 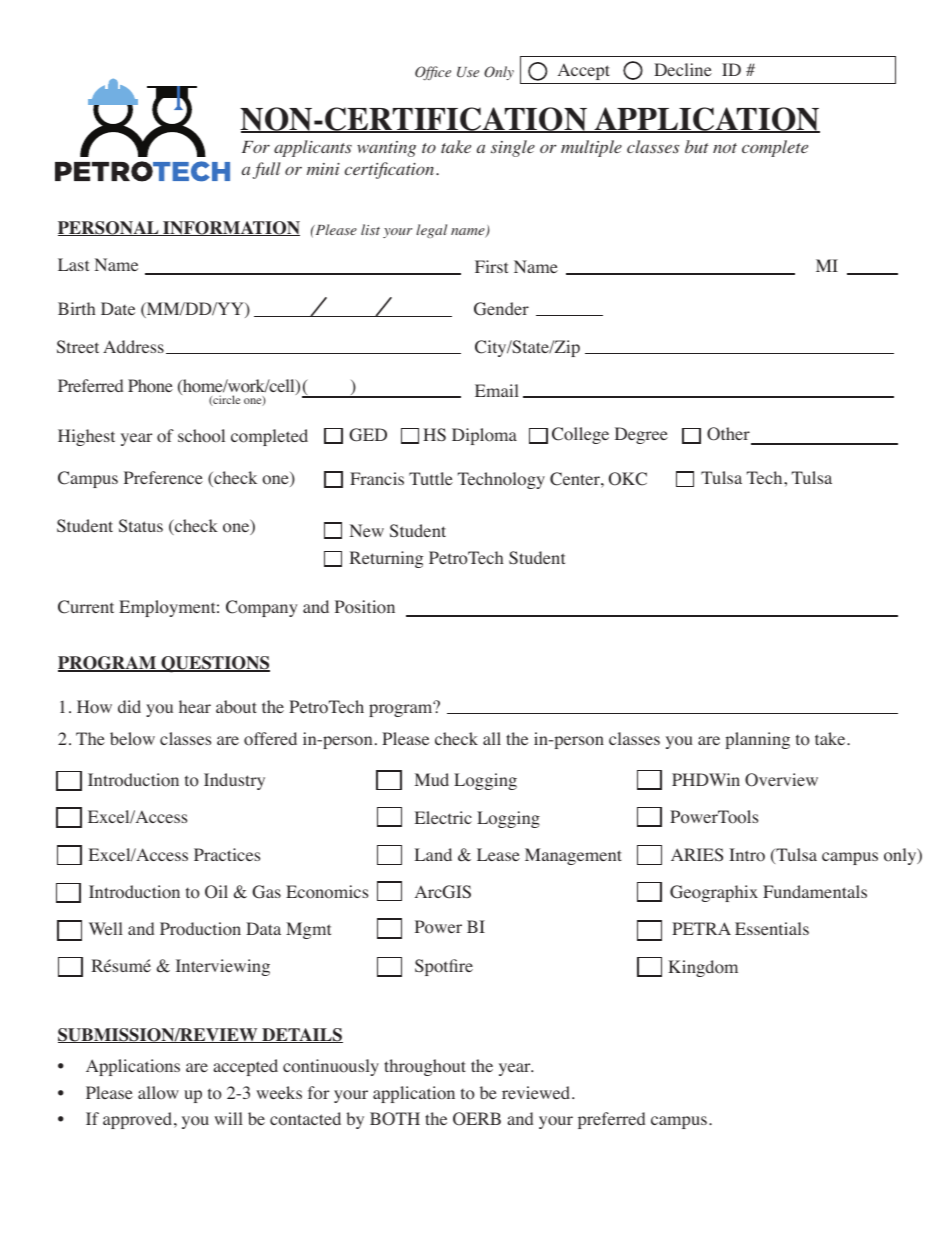 I want to click on throughout, so click(x=425, y=1067).
